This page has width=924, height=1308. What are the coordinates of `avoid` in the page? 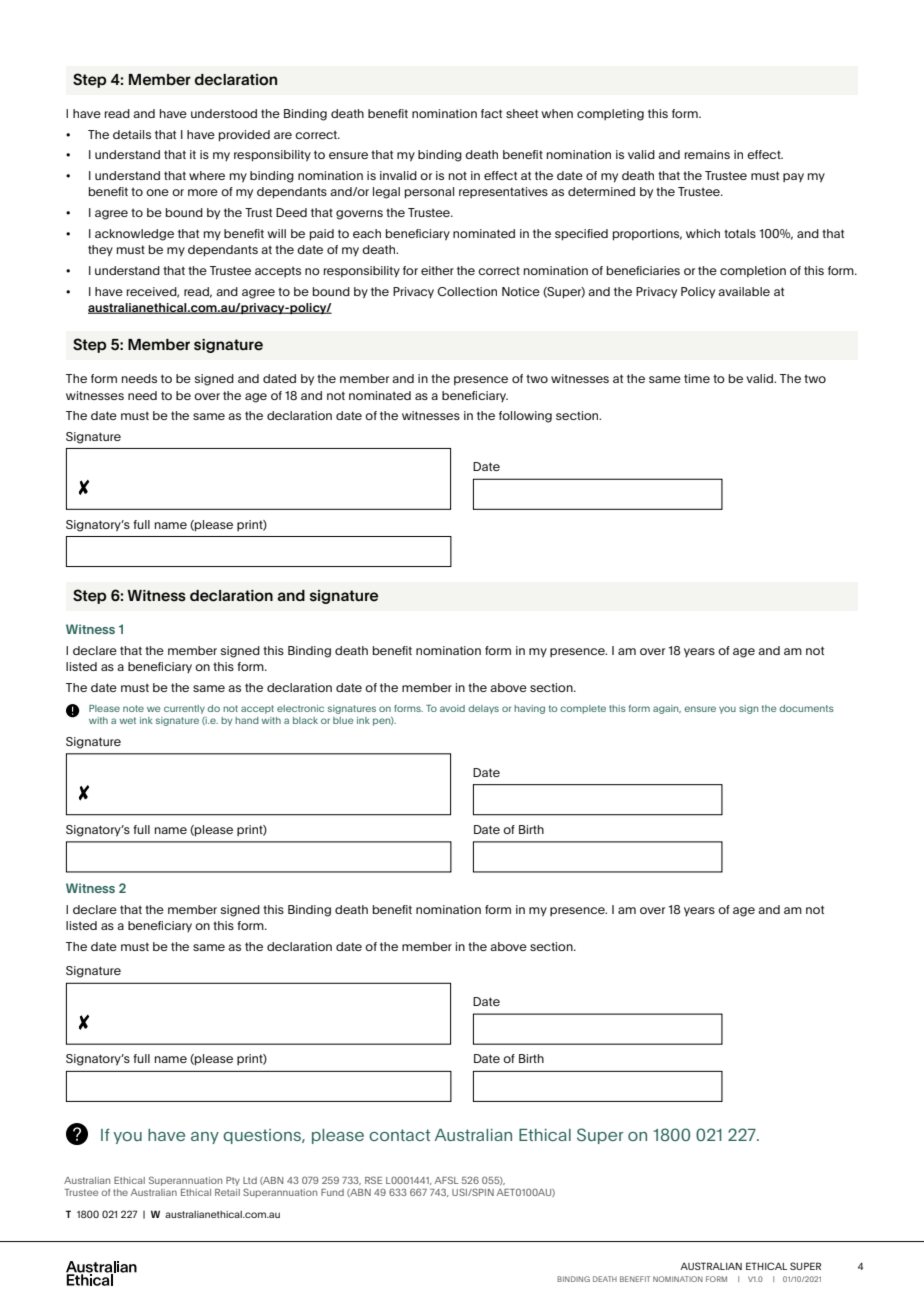 It's located at (452, 708).
